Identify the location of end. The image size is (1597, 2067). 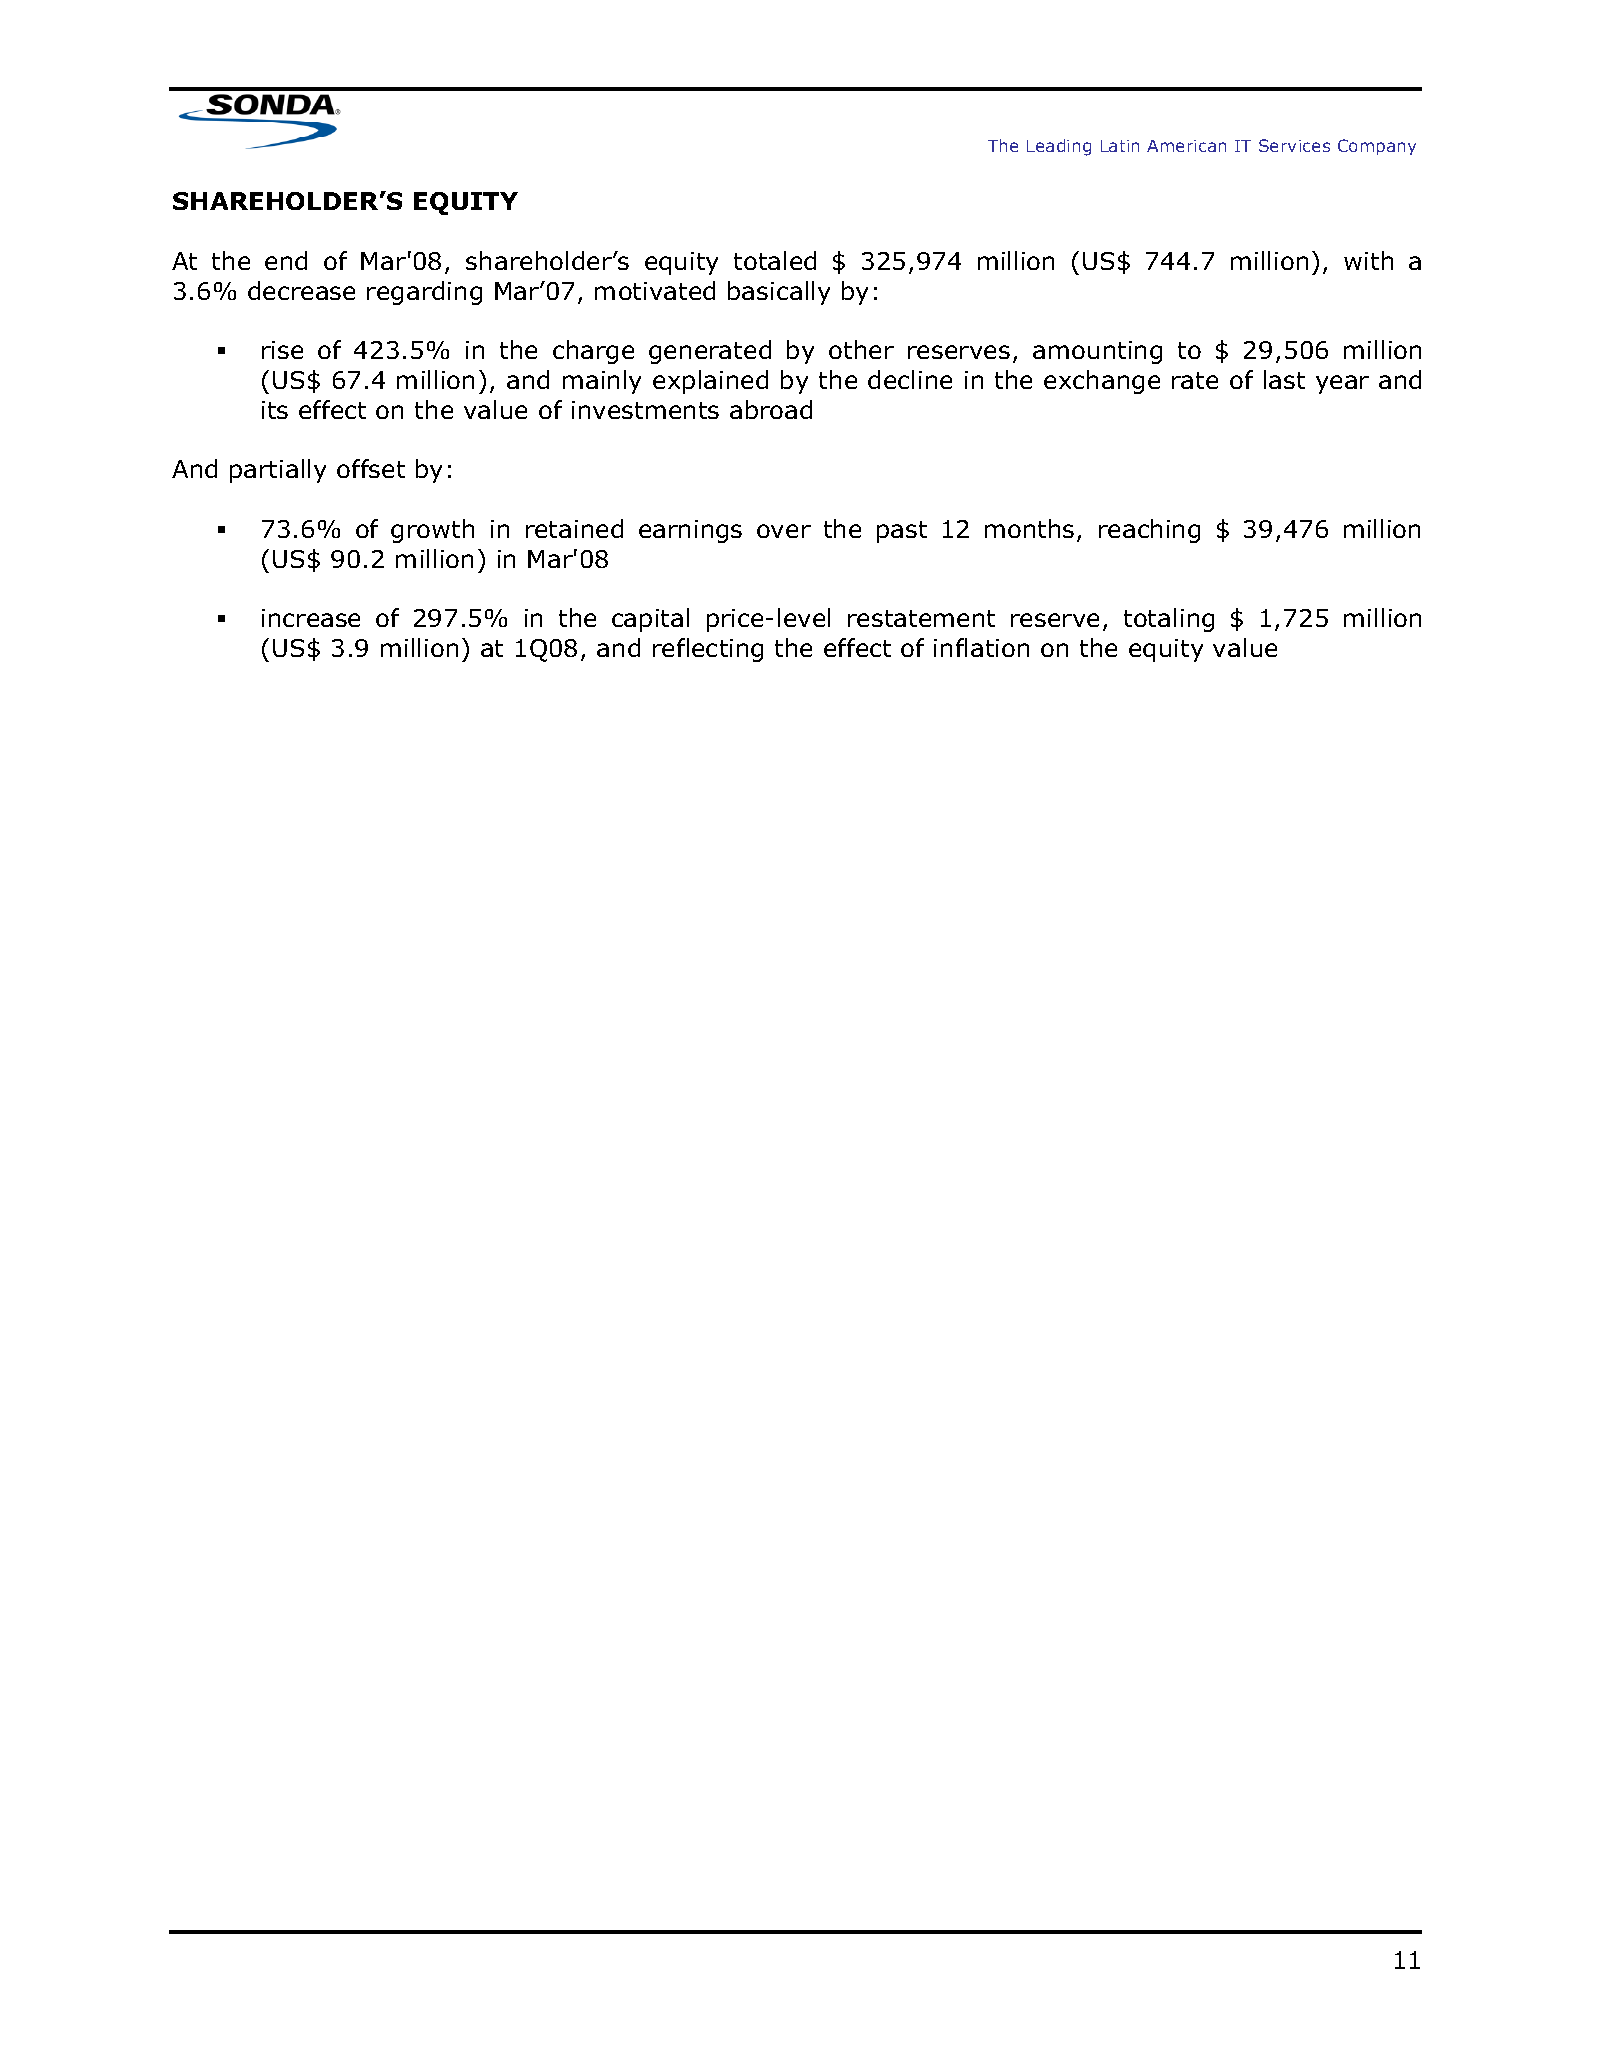
(286, 260).
